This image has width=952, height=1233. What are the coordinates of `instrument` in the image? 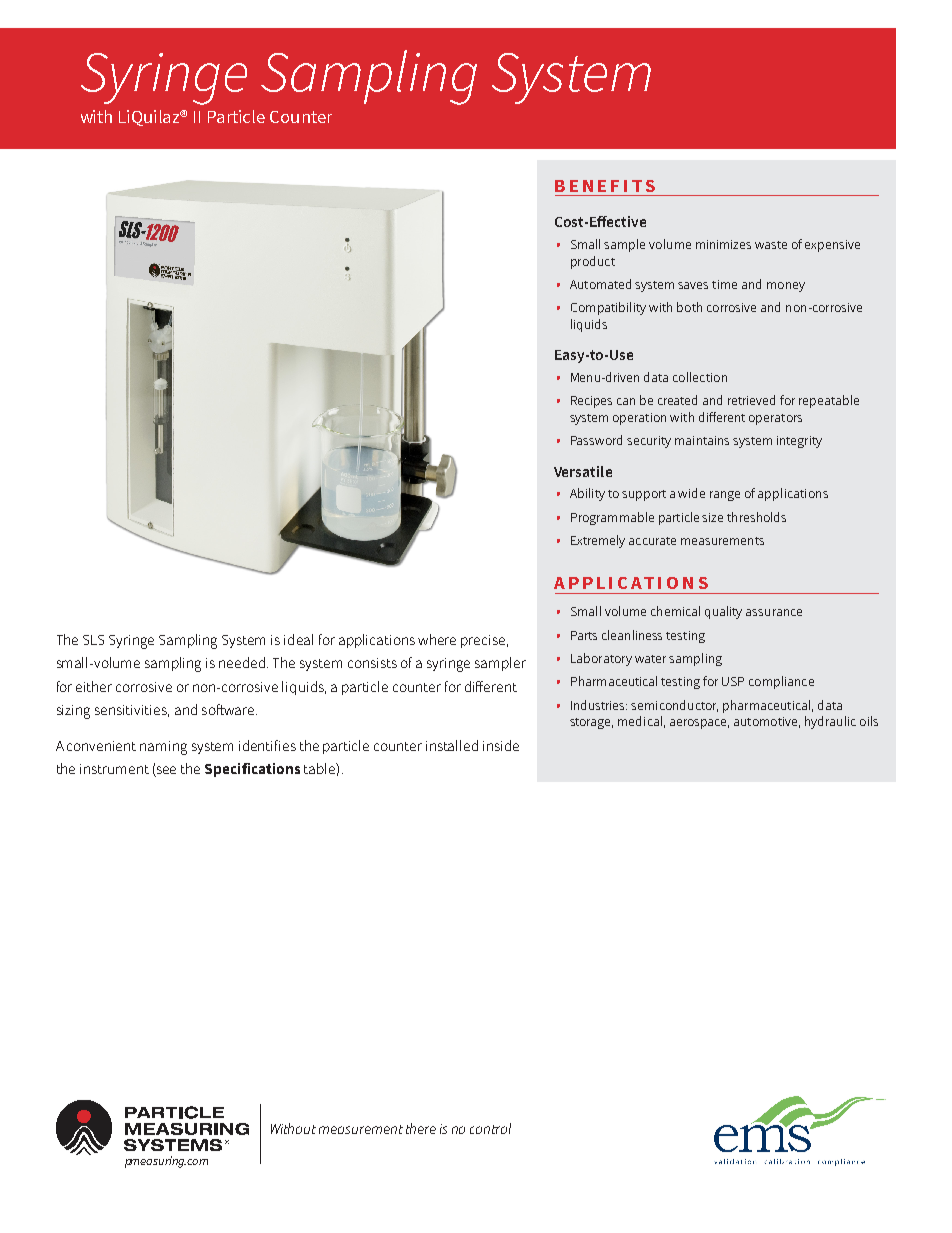 It's located at (114, 769).
